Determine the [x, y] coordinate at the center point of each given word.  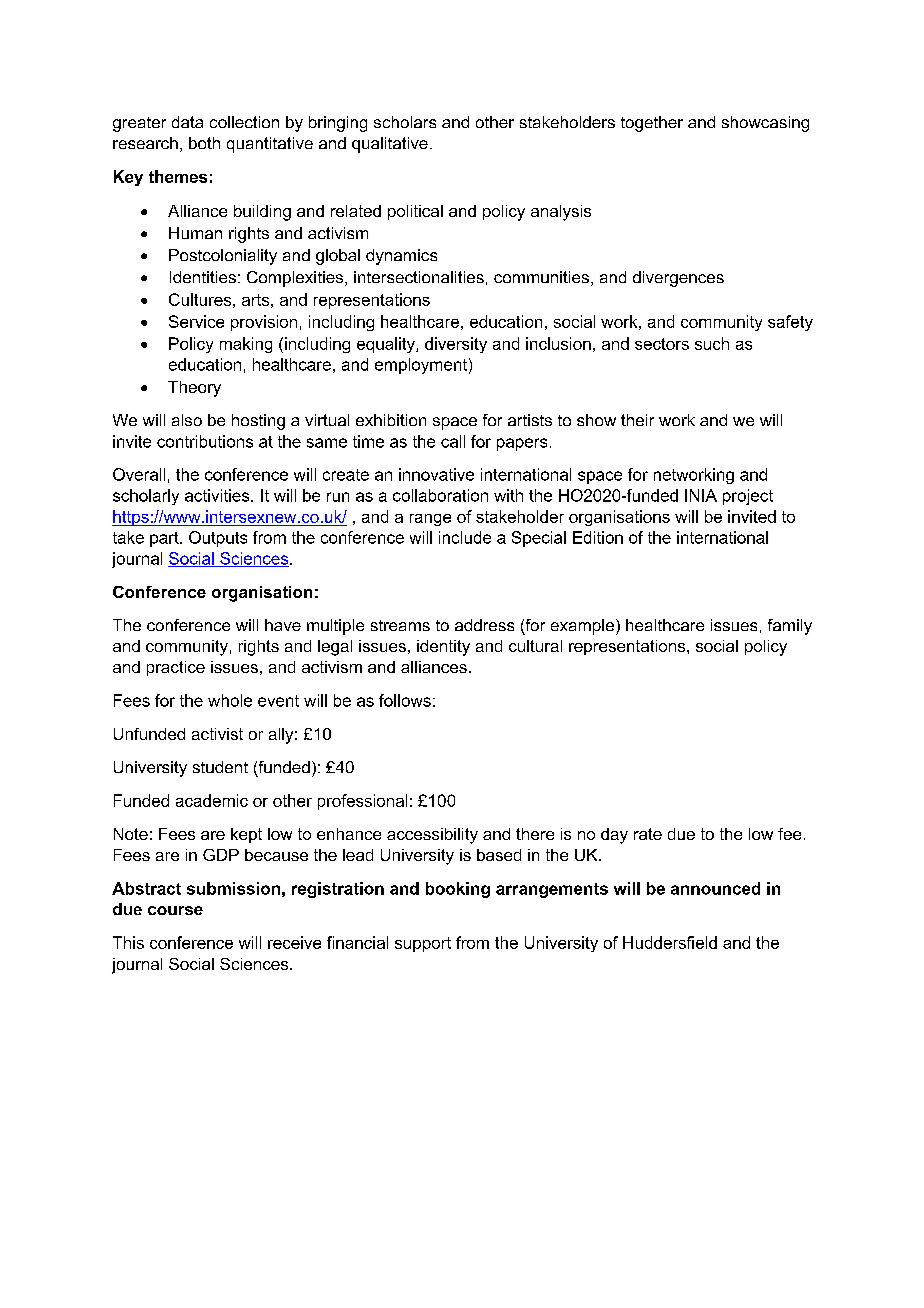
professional [362, 802]
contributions [205, 441]
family [790, 627]
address [484, 625]
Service [196, 321]
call [453, 441]
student [220, 767]
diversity [456, 345]
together [652, 124]
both [204, 143]
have [283, 625]
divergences [678, 279]
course [175, 910]
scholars [405, 122]
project [748, 497]
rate [648, 834]
